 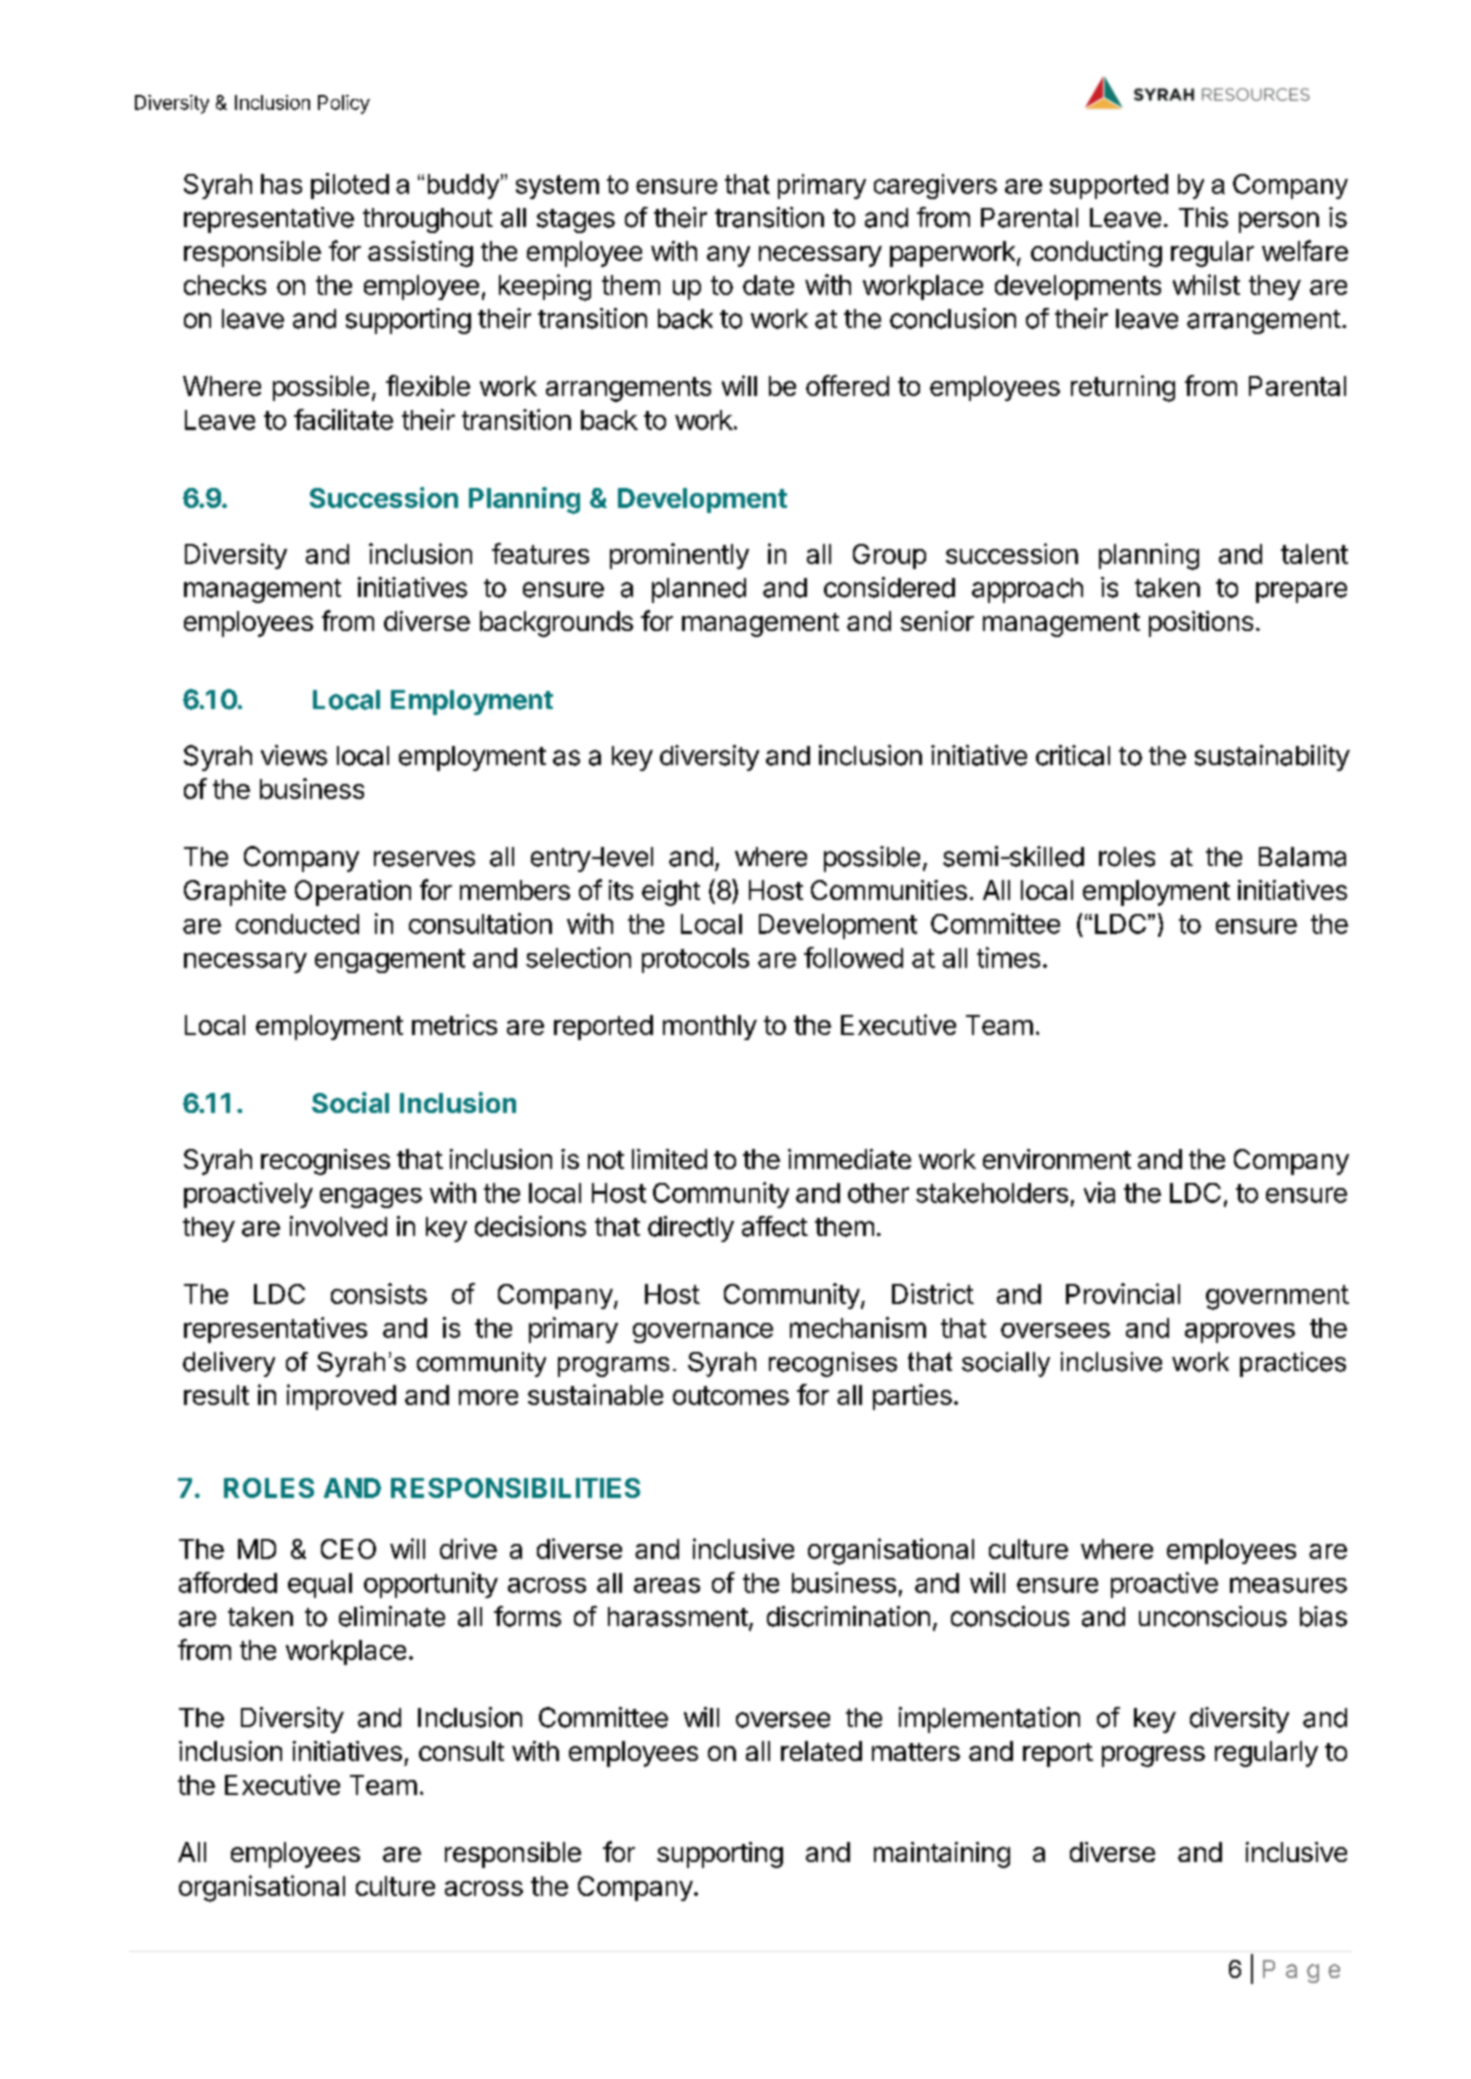 I want to click on outcomes, so click(x=731, y=1395).
